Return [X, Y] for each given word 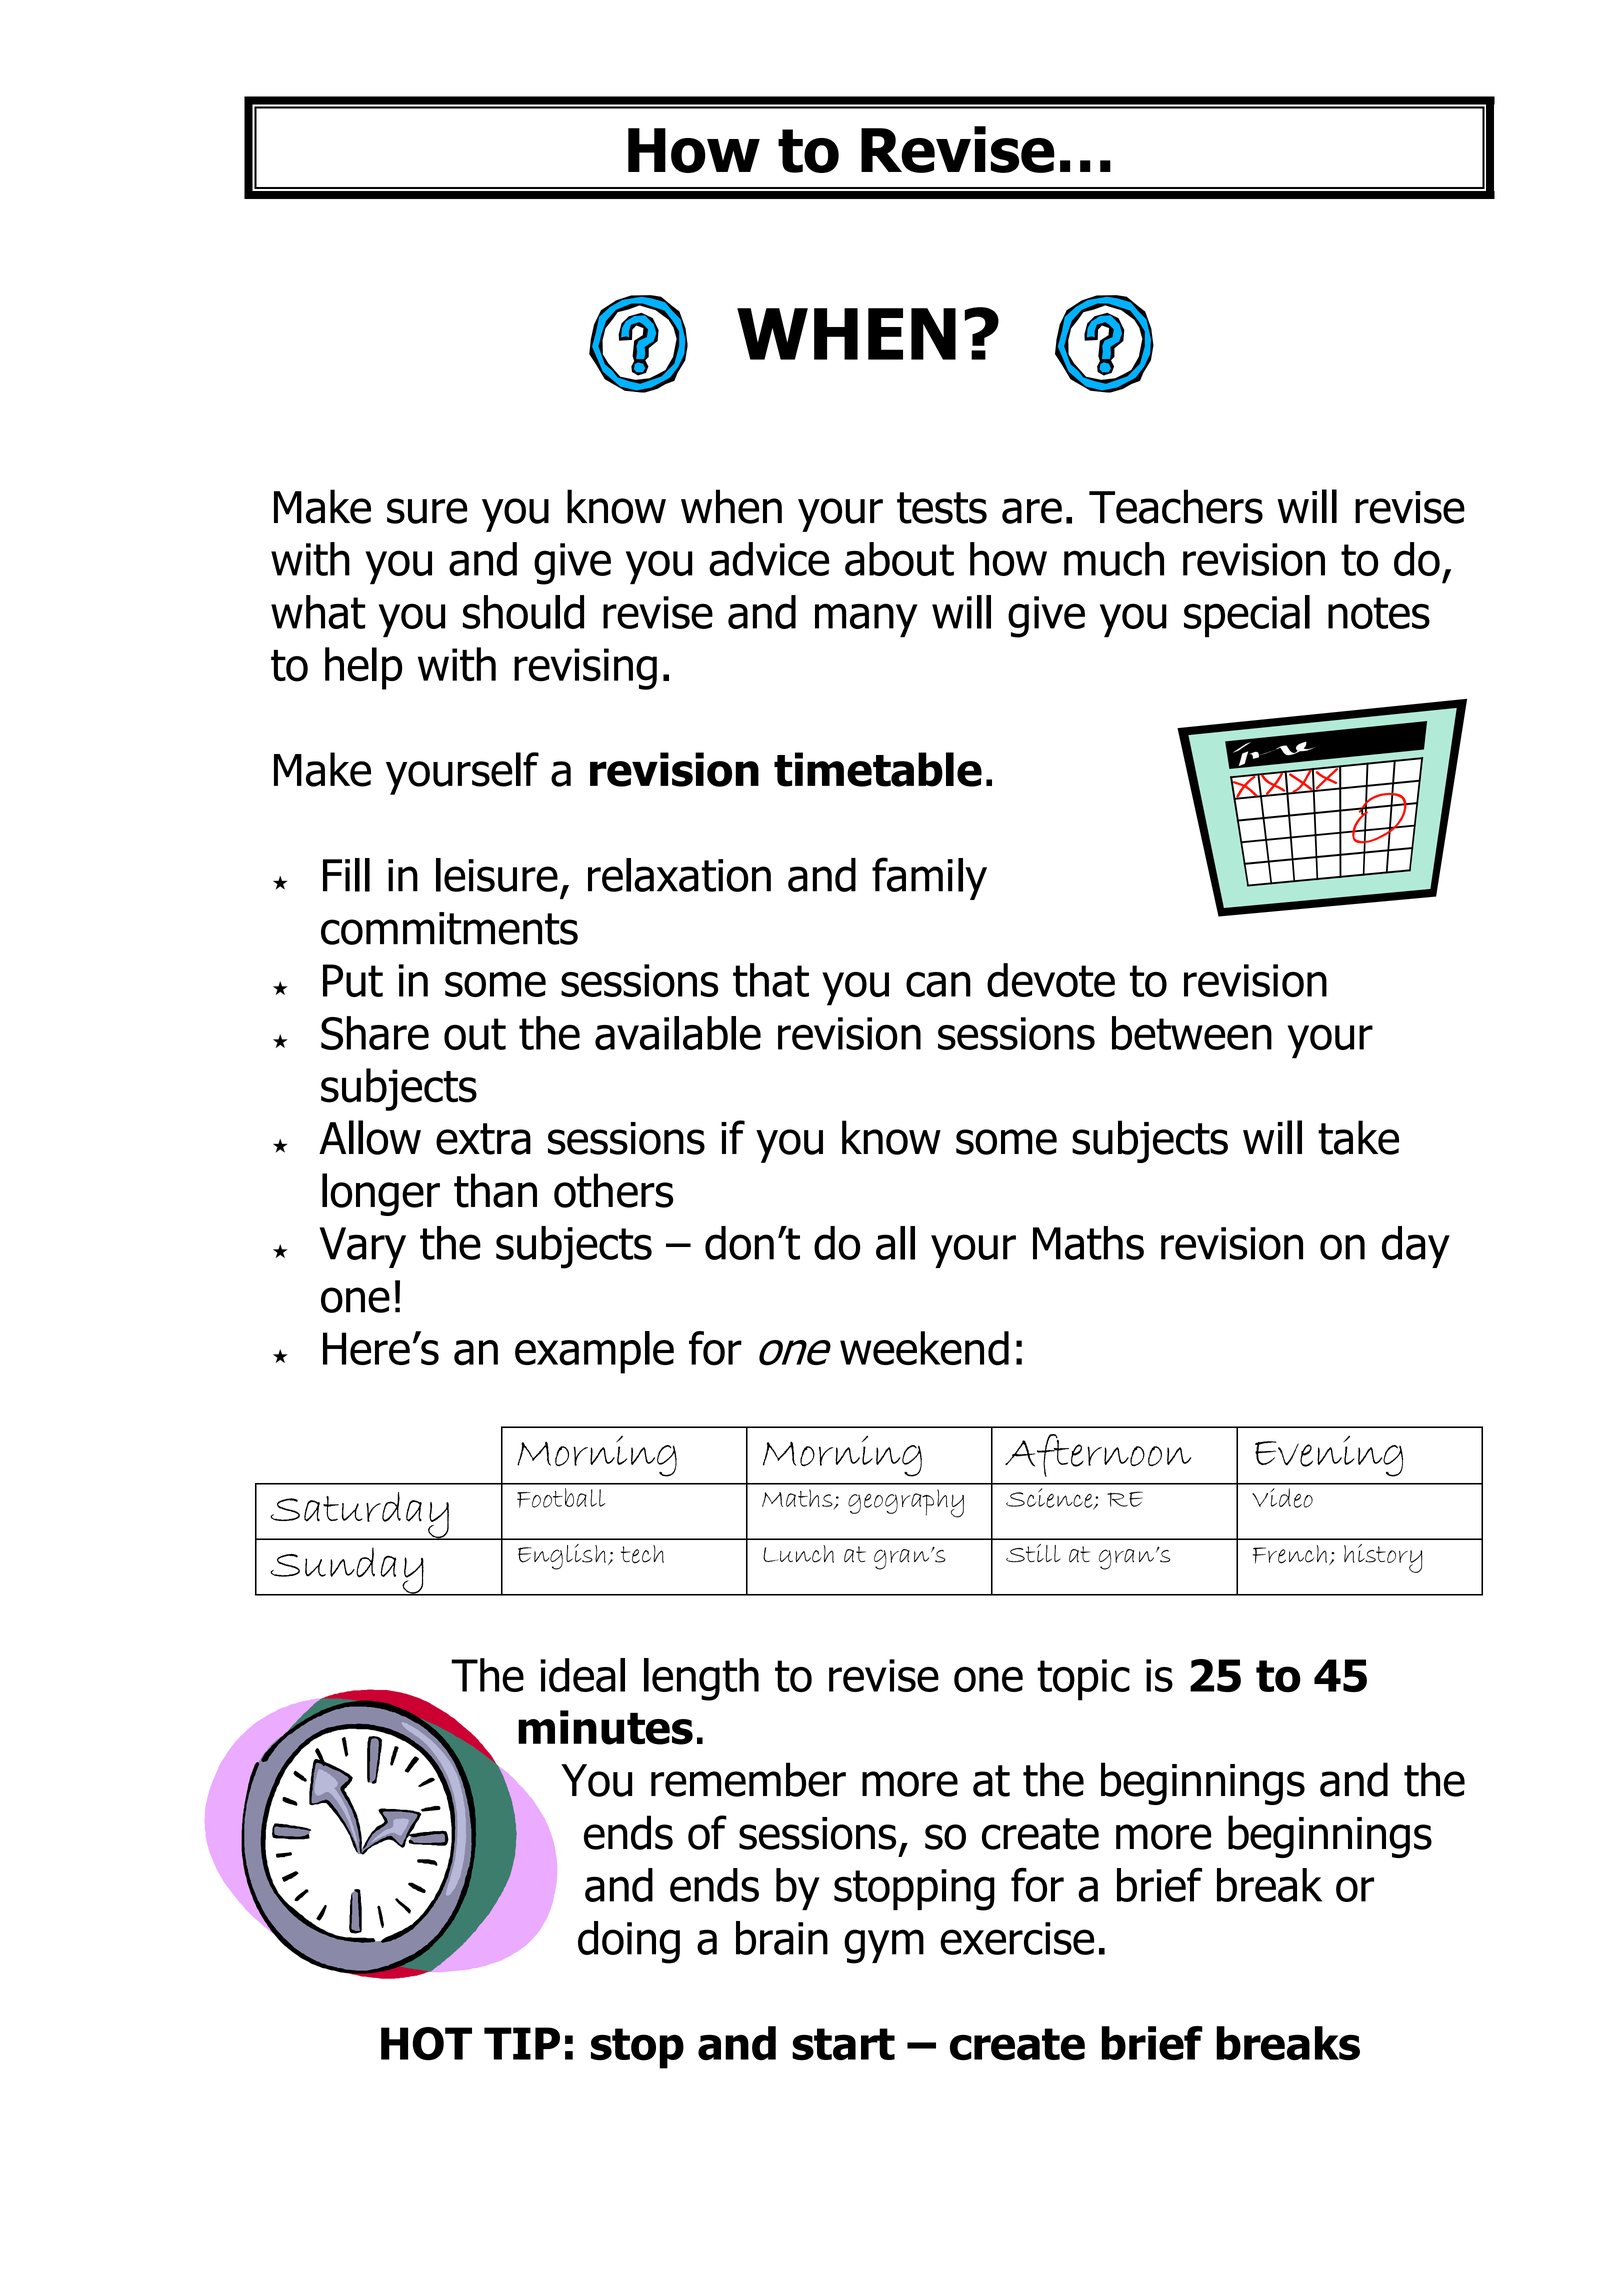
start [843, 2044]
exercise [1017, 1938]
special [1247, 616]
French [1290, 1554]
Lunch [798, 1554]
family [929, 878]
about [899, 559]
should [523, 612]
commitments [449, 928]
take [1358, 1137]
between [1192, 1033]
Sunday [347, 1571]
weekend [924, 1348]
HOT [426, 2044]
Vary [362, 1247]
